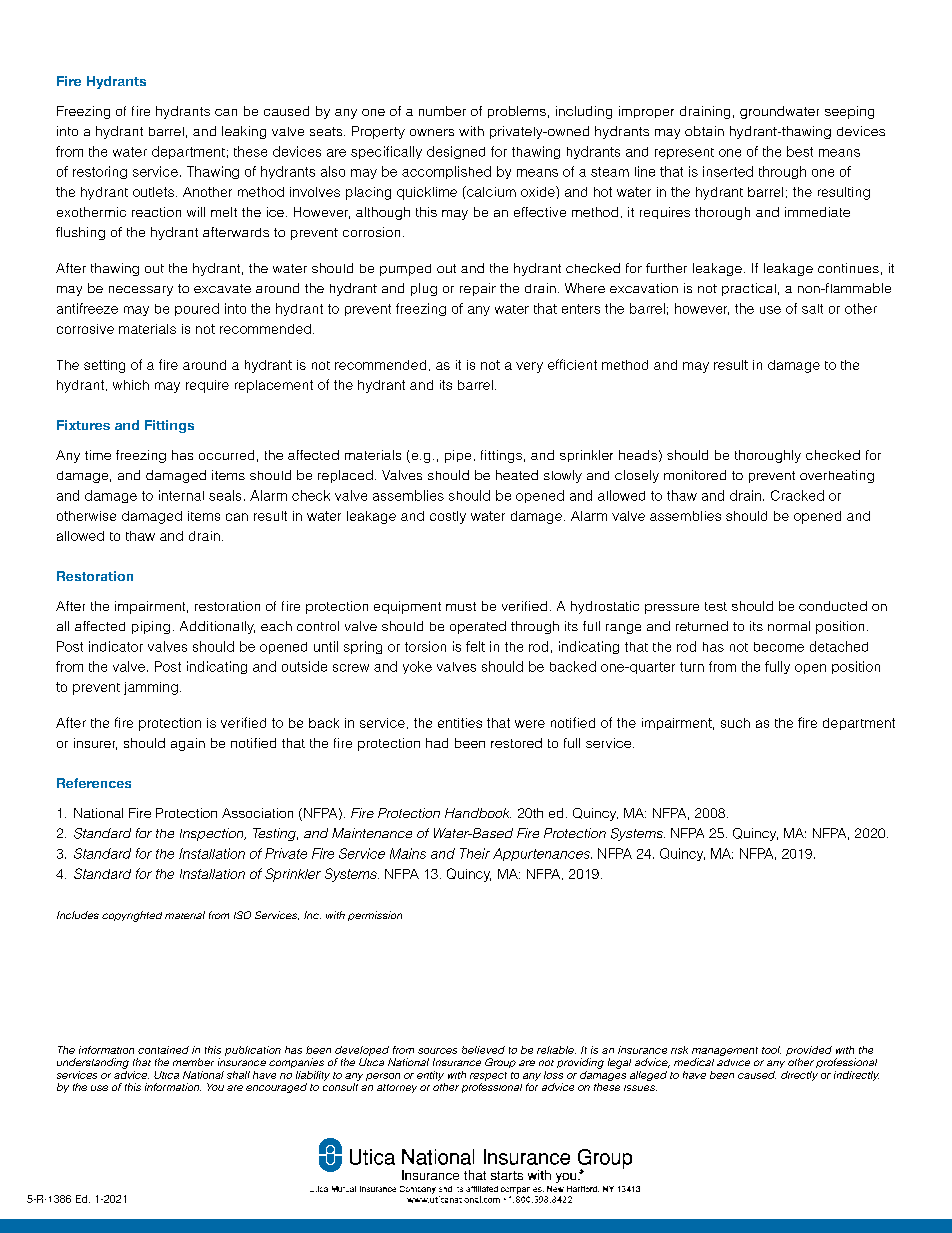 This screenshot has height=1233, width=952. Describe the element at coordinates (800, 151) in the screenshot. I see `best` at that location.
